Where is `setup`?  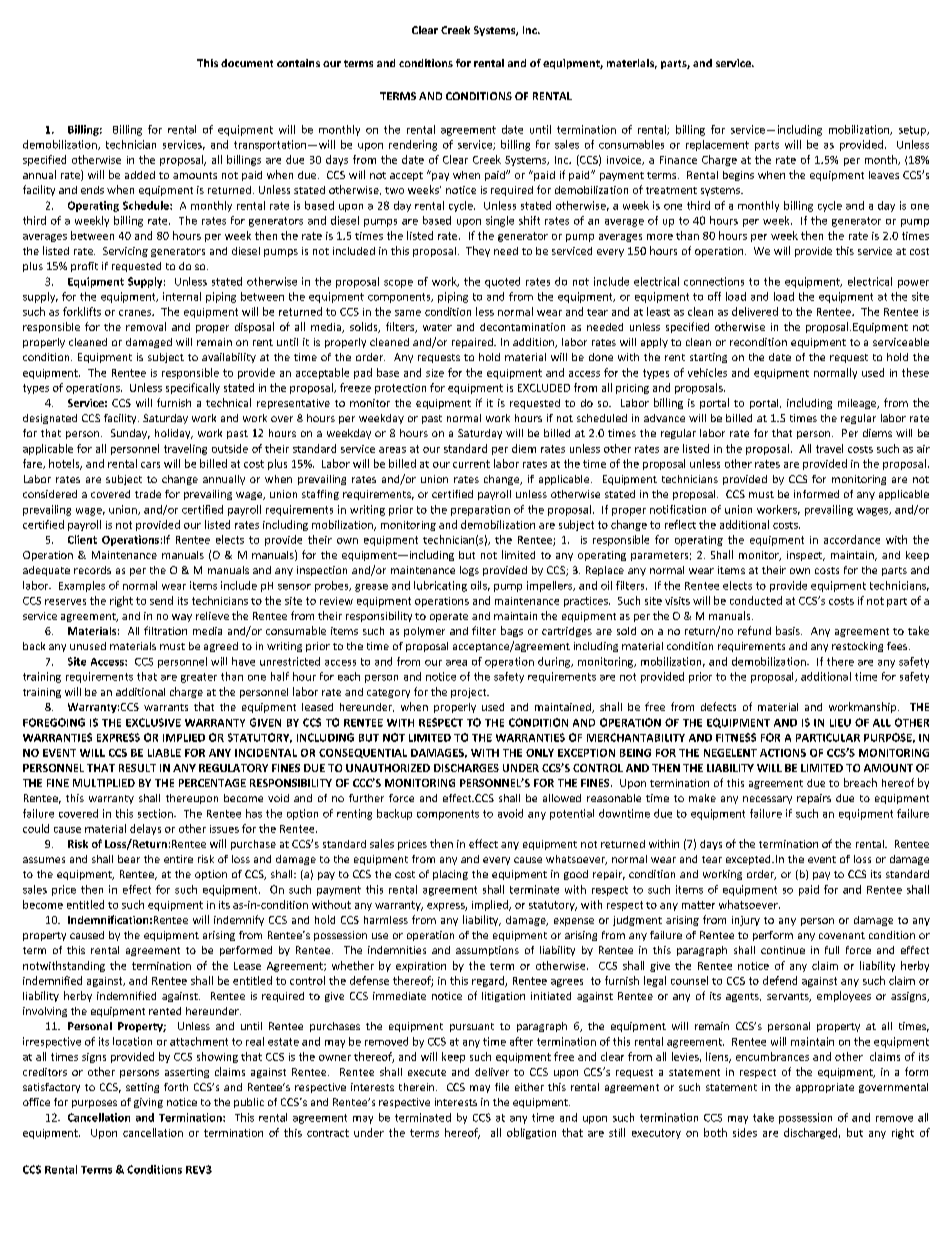 setup is located at coordinates (913, 131).
